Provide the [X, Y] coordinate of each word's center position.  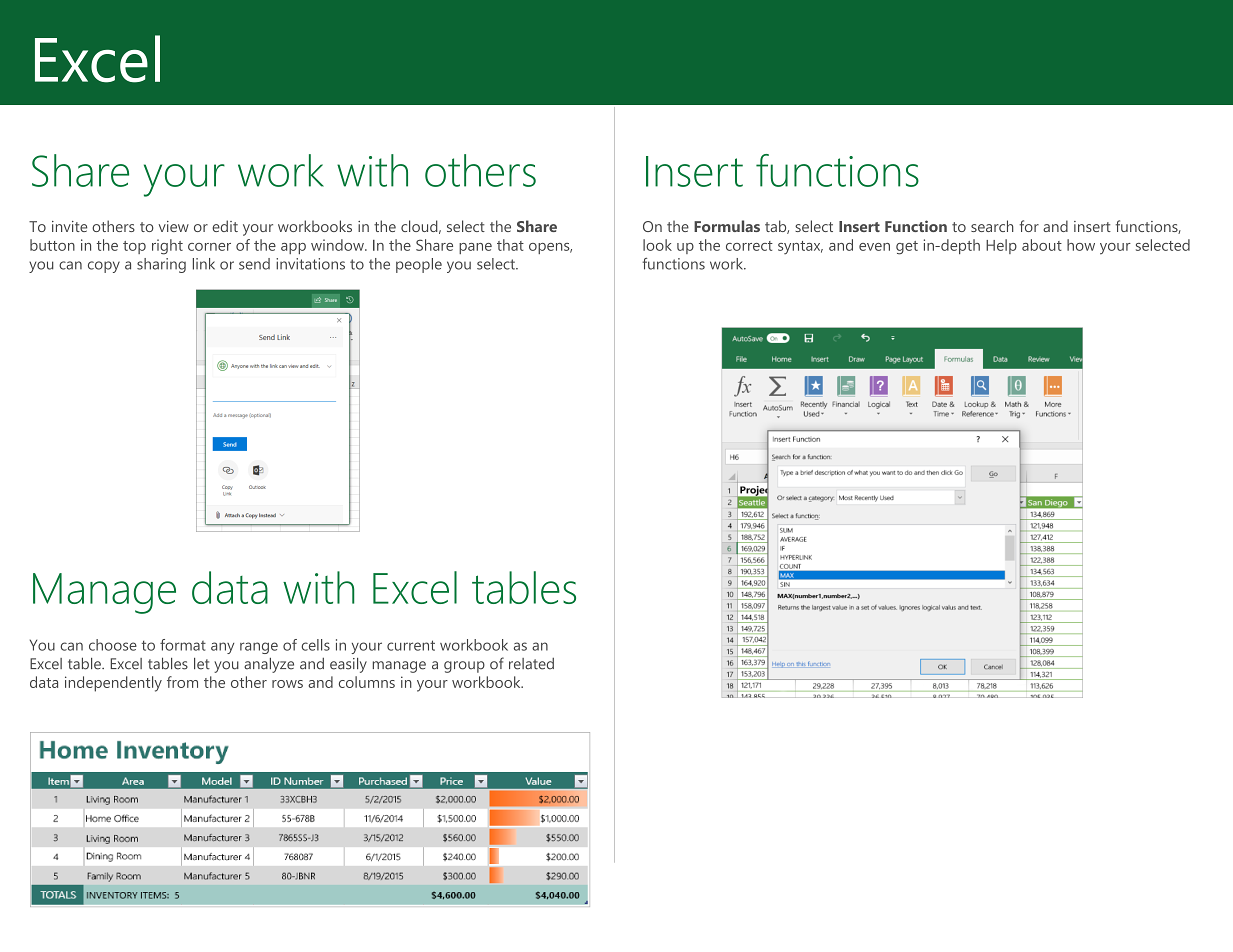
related [531, 664]
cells [315, 645]
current [411, 645]
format [183, 645]
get [907, 248]
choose [113, 645]
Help [1001, 246]
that [510, 245]
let [202, 664]
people [419, 265]
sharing [161, 265]
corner [209, 247]
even [874, 247]
